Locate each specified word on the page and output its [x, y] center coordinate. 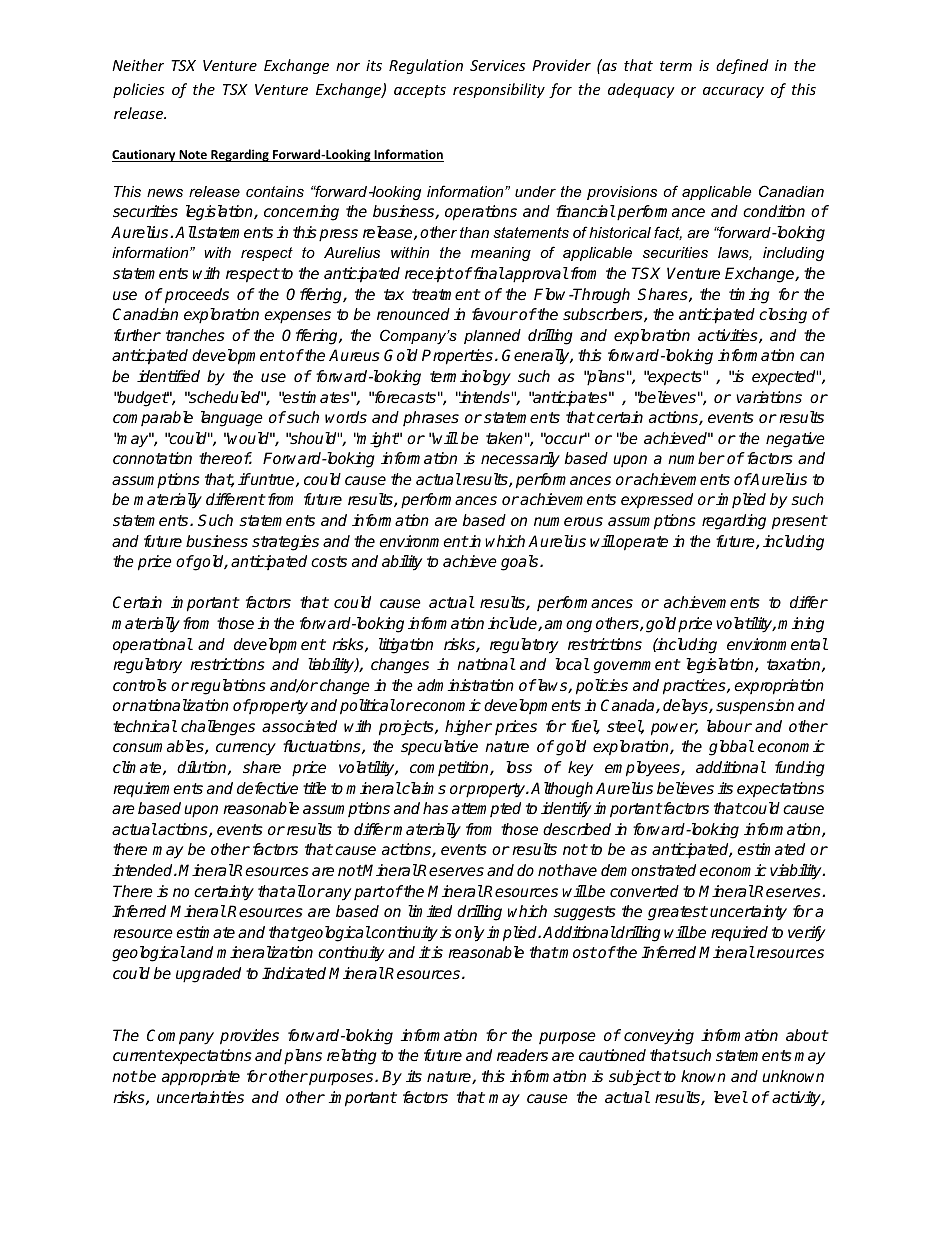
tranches [195, 335]
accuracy [733, 92]
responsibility [499, 90]
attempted [486, 809]
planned [492, 336]
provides [249, 1037]
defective [267, 788]
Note [193, 156]
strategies [285, 543]
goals [521, 563]
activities [729, 336]
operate [641, 543]
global [731, 748]
